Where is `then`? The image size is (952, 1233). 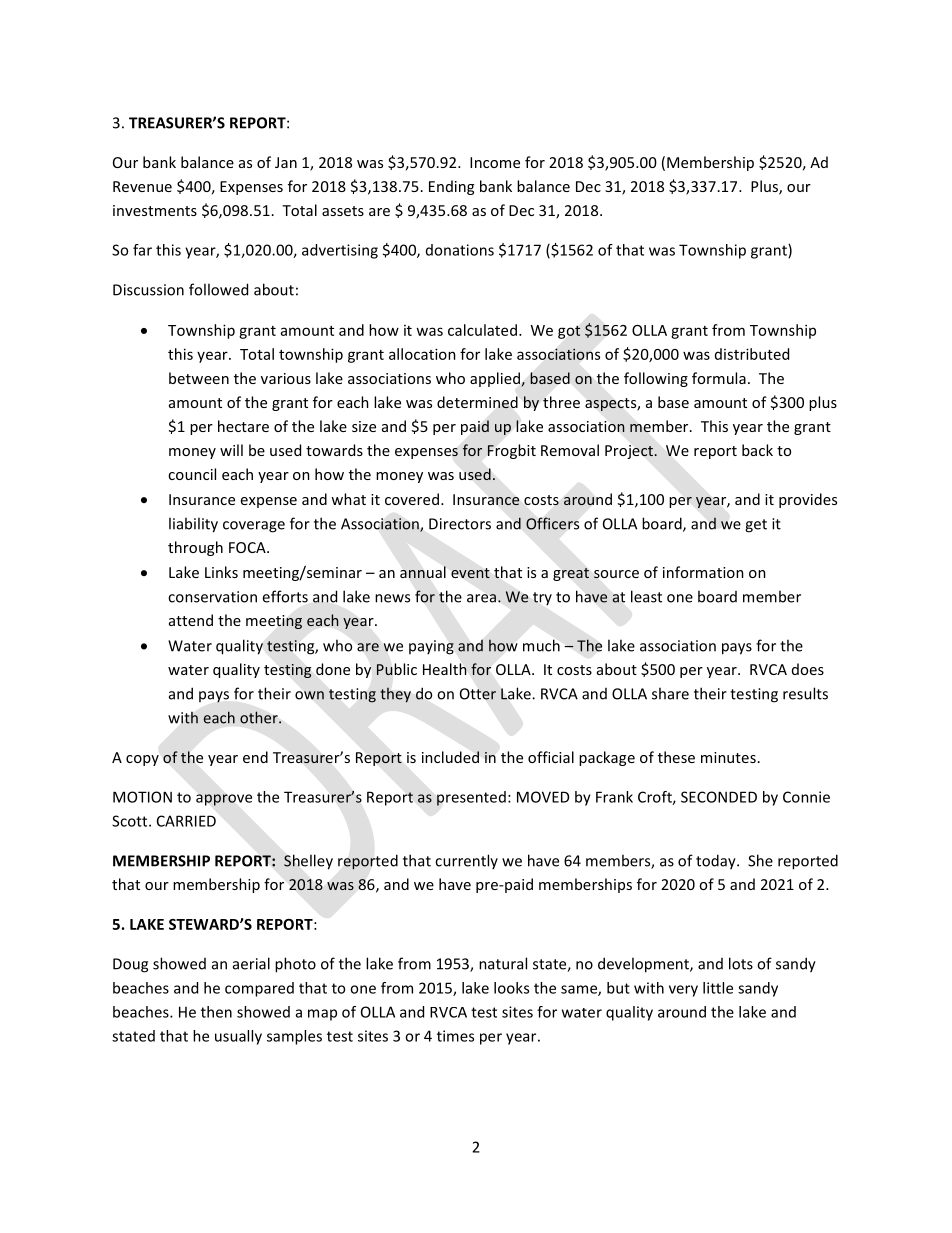
then is located at coordinates (216, 1012).
